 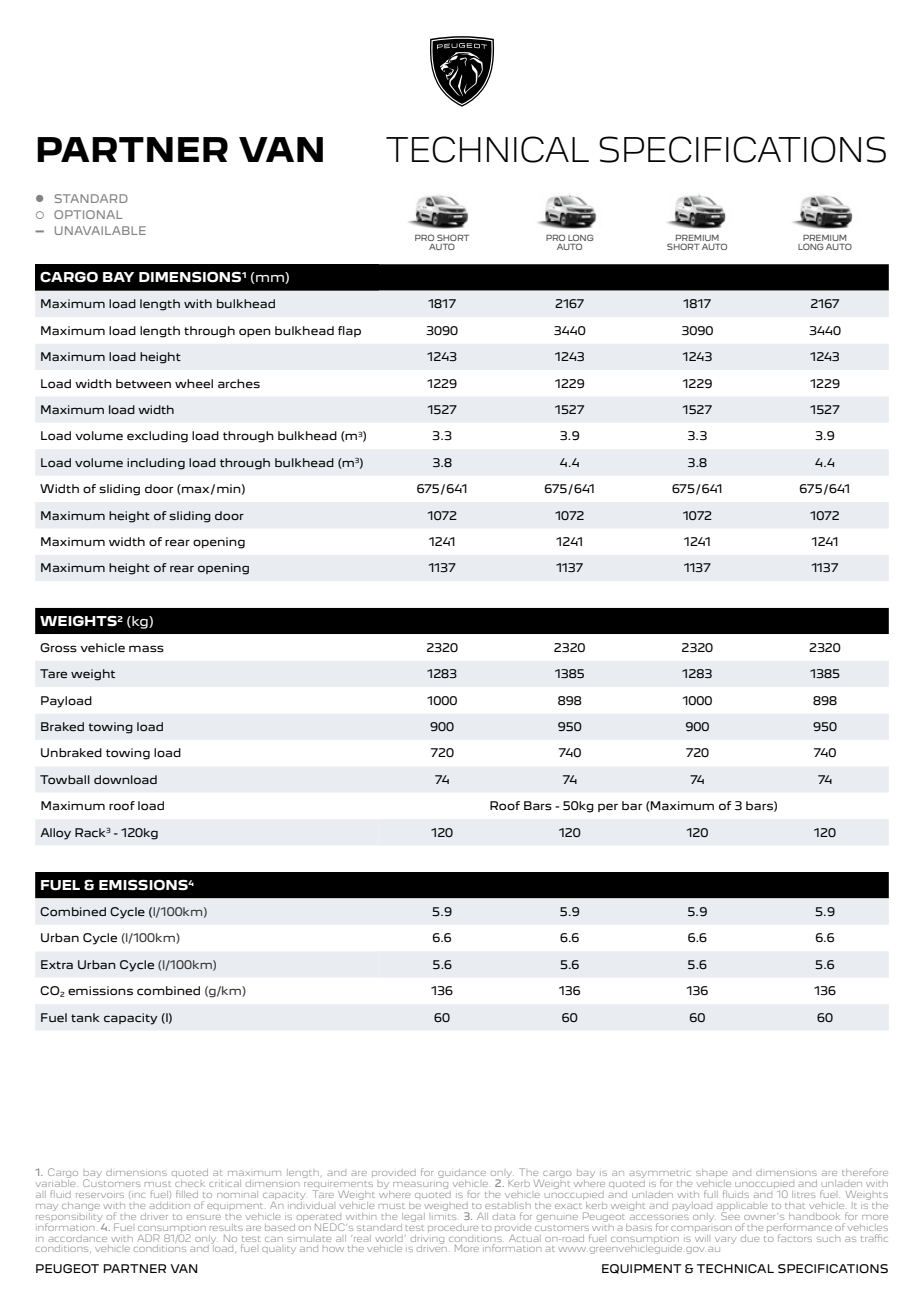 I want to click on therefore, so click(x=865, y=1172).
